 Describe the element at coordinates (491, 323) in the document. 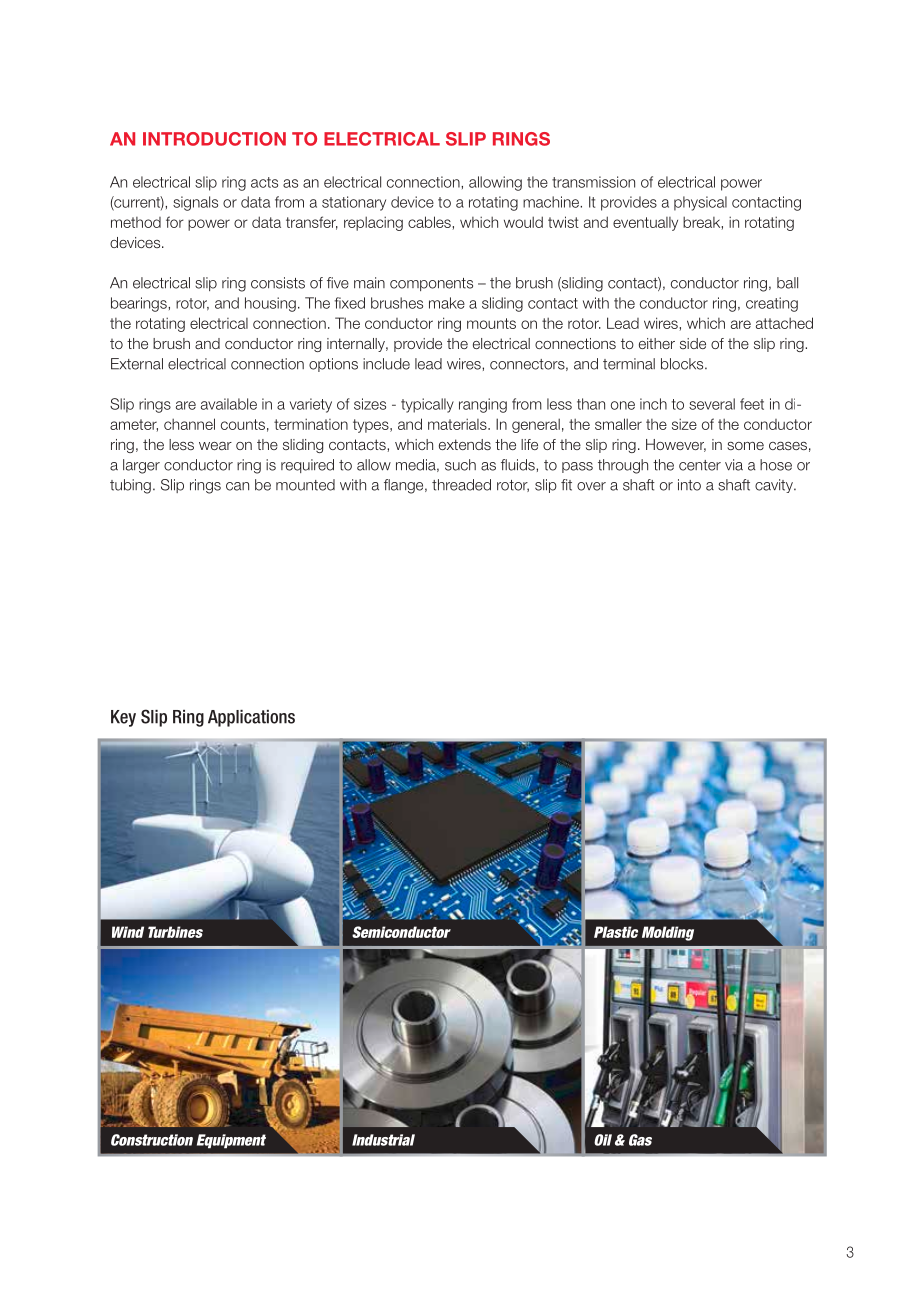

I see `mounts` at that location.
